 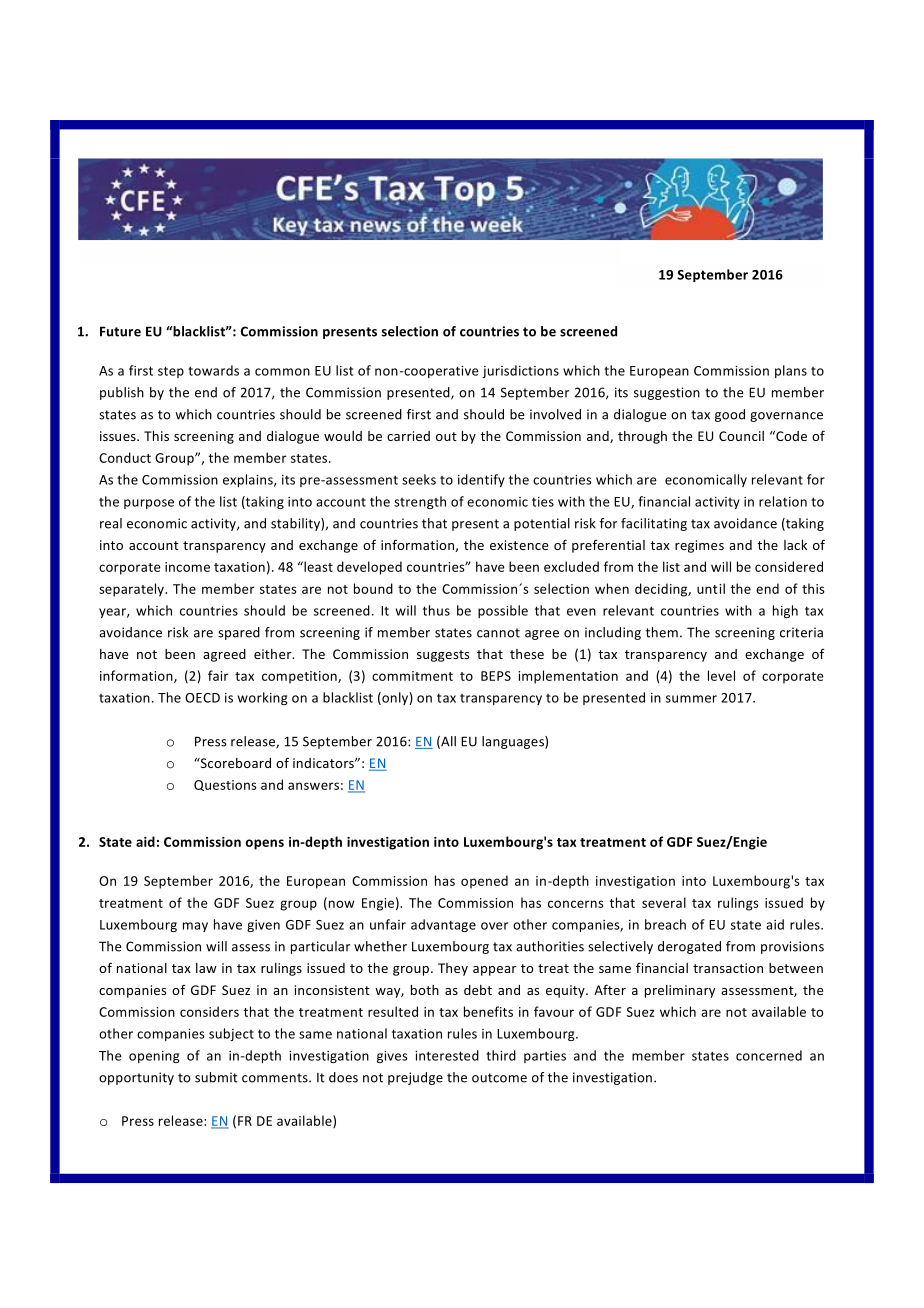 What do you see at coordinates (769, 1055) in the document?
I see `concerned` at bounding box center [769, 1055].
